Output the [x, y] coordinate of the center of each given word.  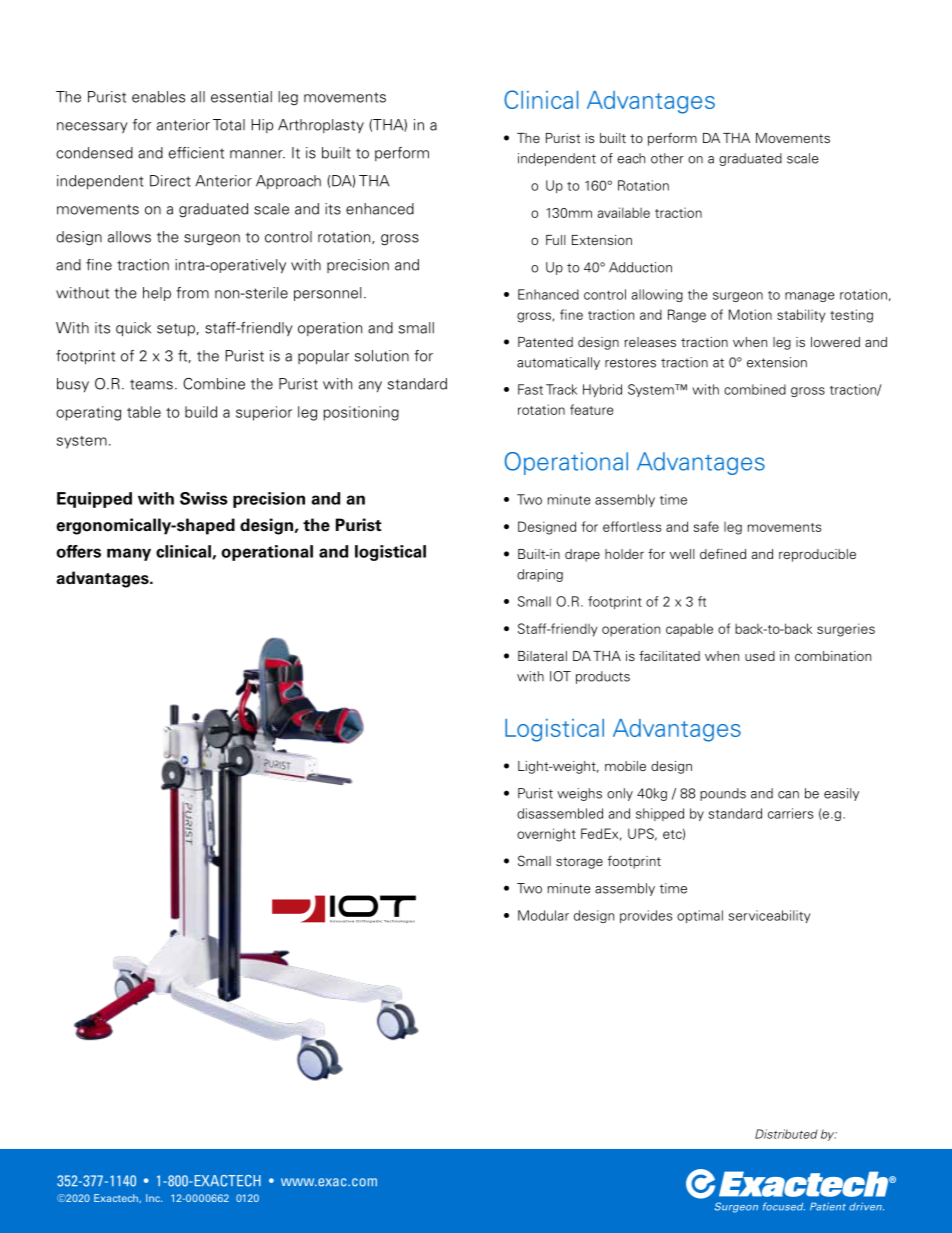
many [129, 554]
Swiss [204, 498]
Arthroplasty [321, 126]
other [667, 158]
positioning [361, 413]
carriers [790, 813]
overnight [546, 835]
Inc [154, 1198]
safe [706, 526]
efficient [196, 153]
